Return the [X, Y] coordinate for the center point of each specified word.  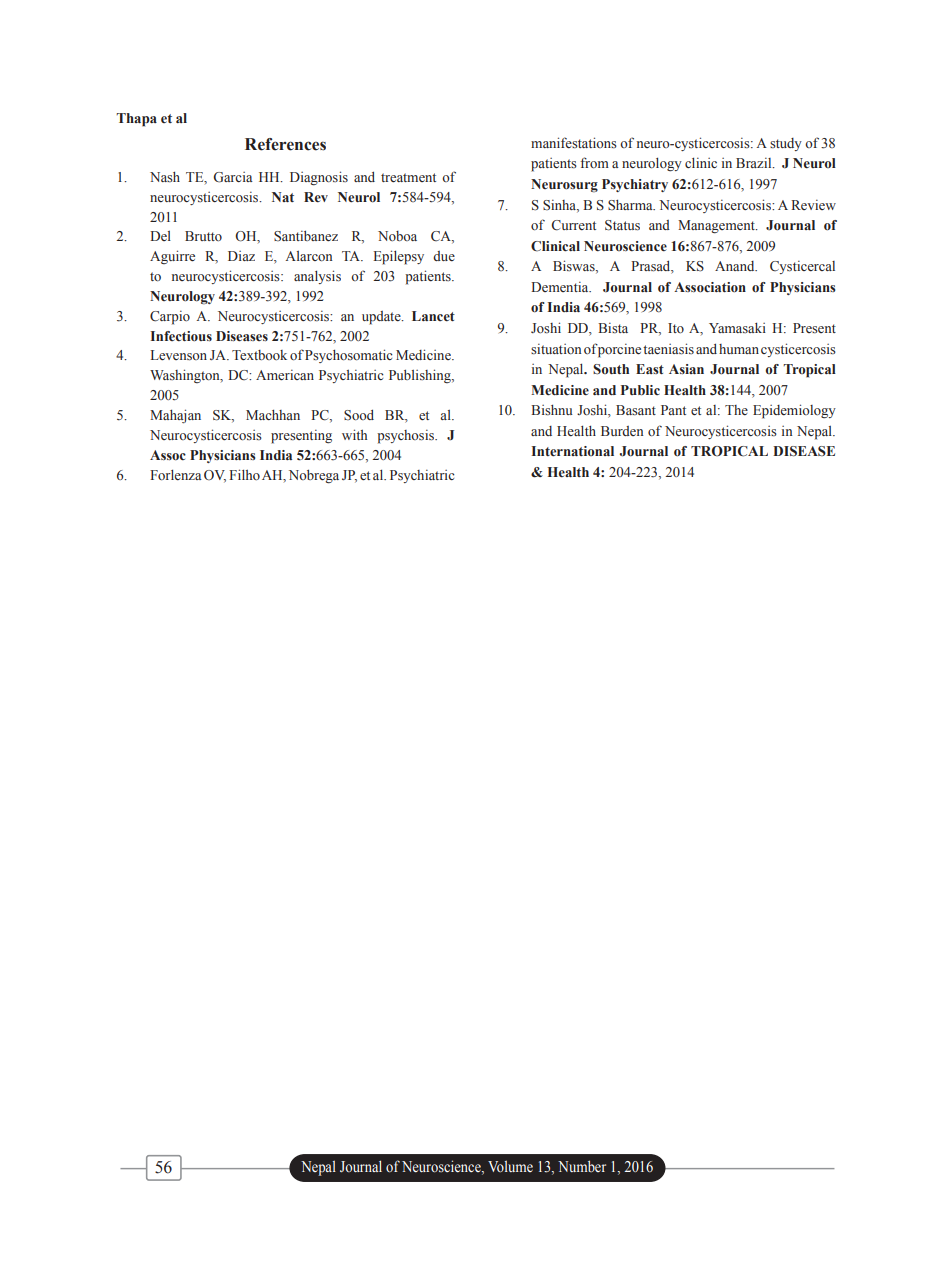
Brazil [755, 163]
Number [582, 1166]
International [573, 451]
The [736, 410]
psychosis [406, 437]
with [354, 434]
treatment [408, 178]
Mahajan [175, 416]
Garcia [233, 177]
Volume [510, 1166]
